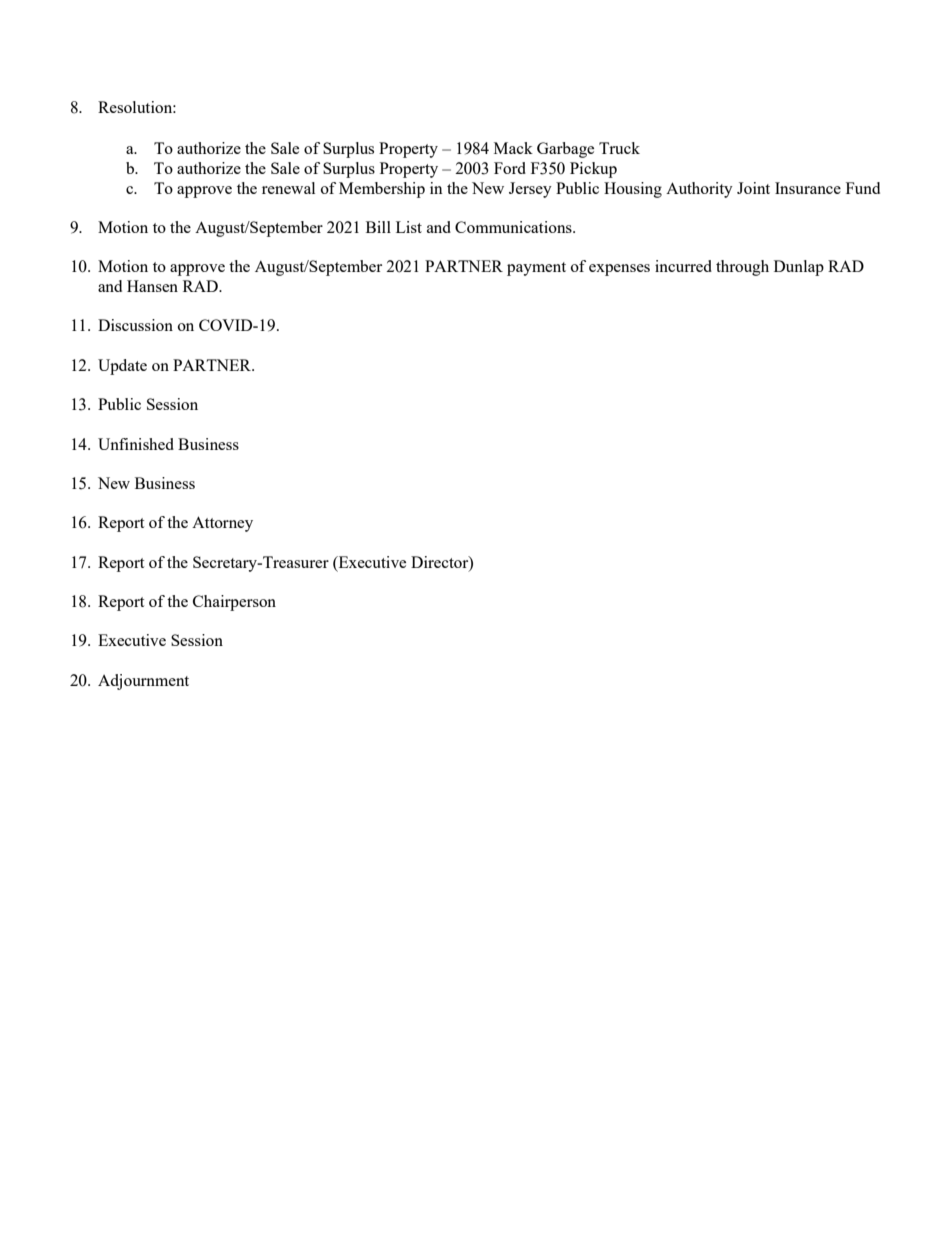 This page has height=1233, width=952. Describe the element at coordinates (288, 188) in the page. I see `renewal` at that location.
